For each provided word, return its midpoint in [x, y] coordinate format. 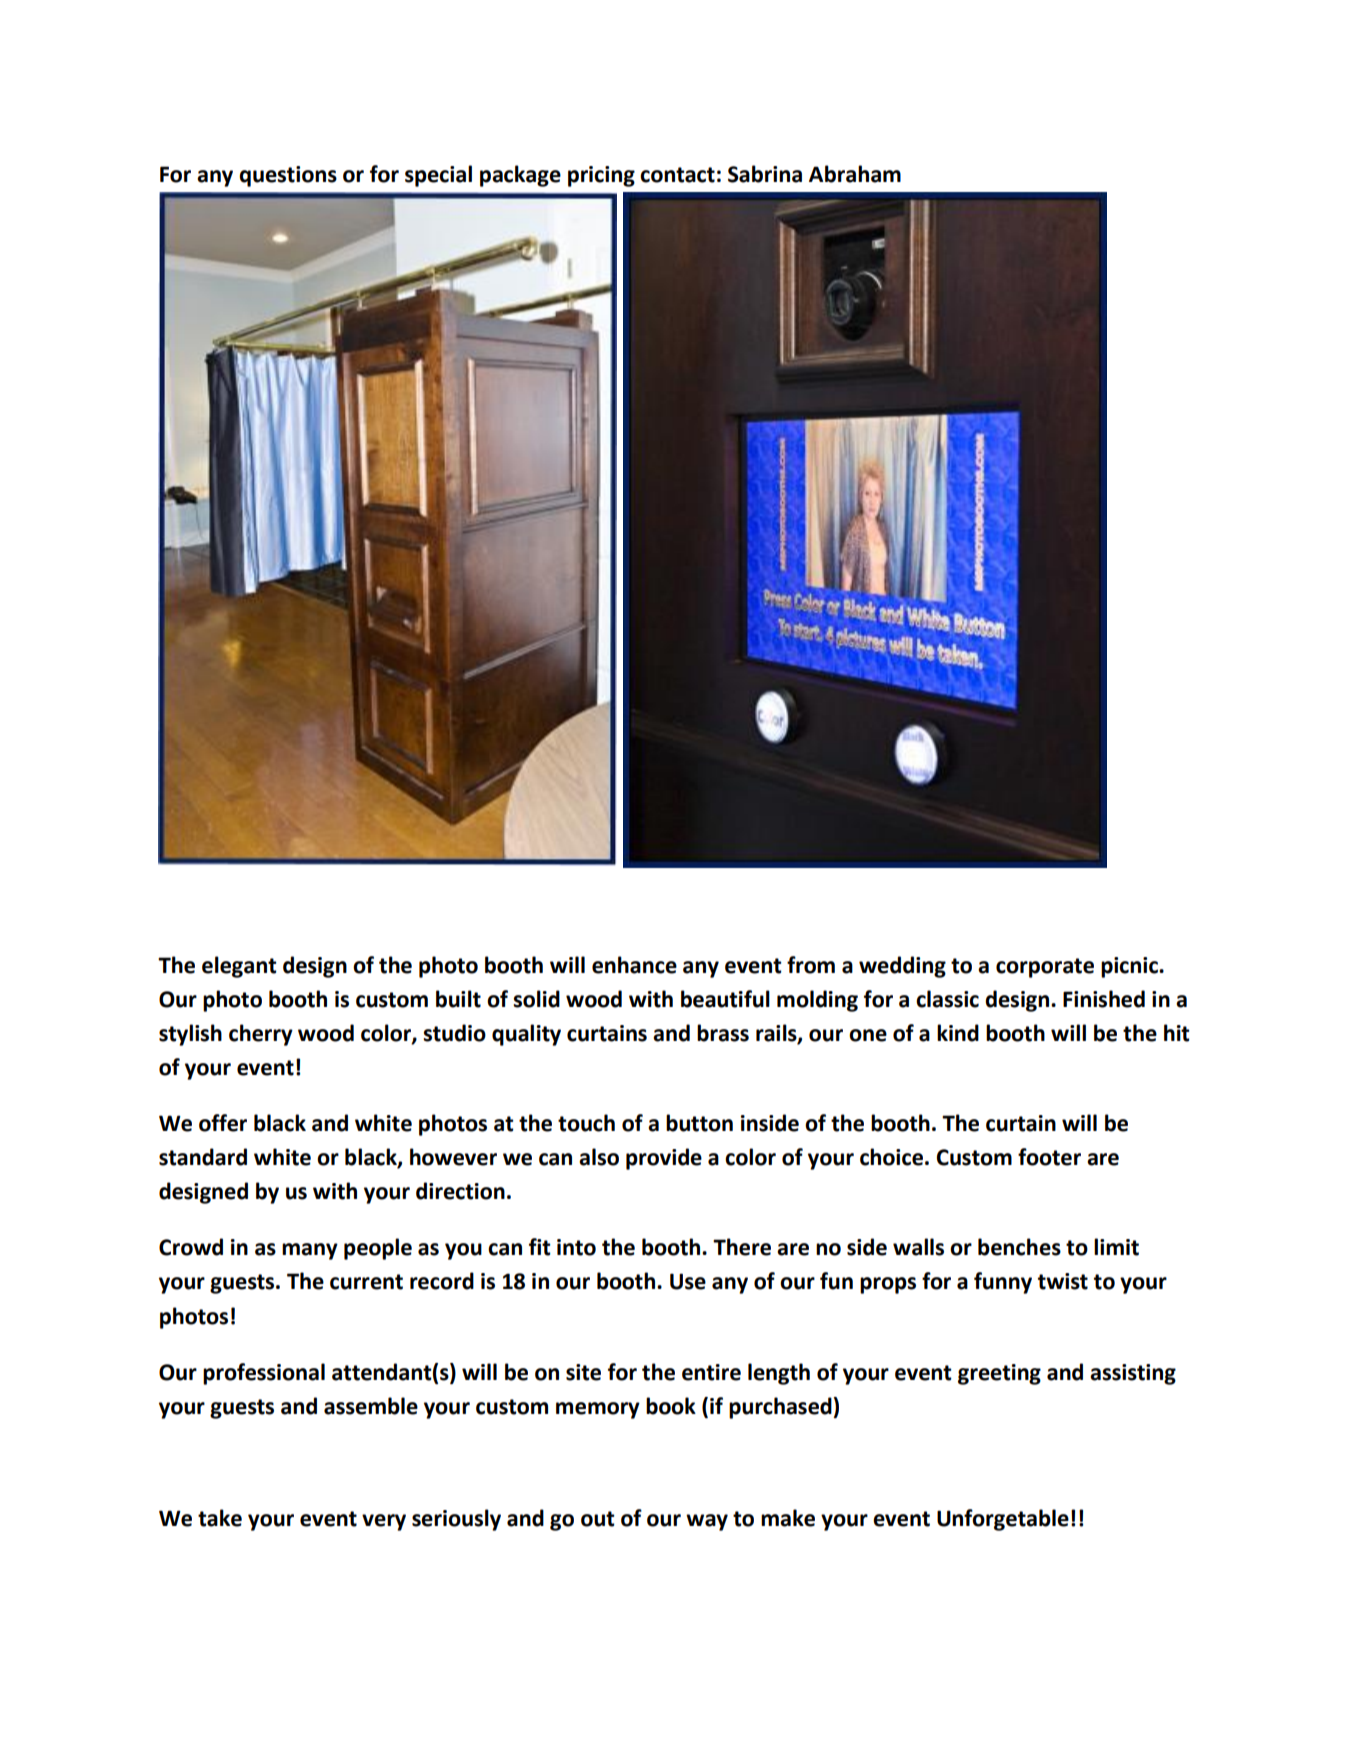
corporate [1045, 968]
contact [677, 175]
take [220, 1518]
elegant [239, 967]
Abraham [855, 174]
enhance [634, 965]
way [707, 1522]
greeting [999, 1374]
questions [288, 176]
